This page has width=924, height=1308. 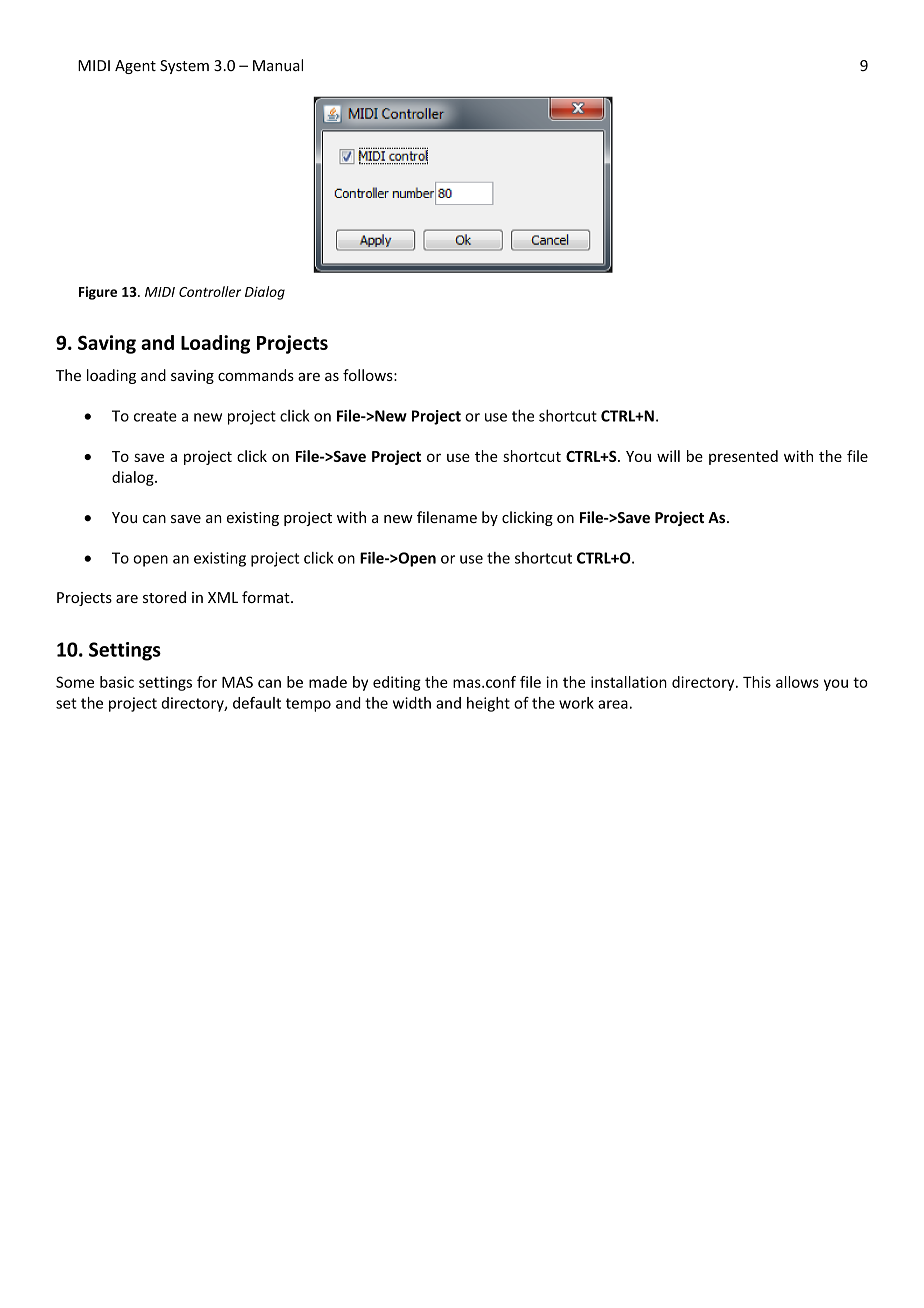 What do you see at coordinates (117, 682) in the page?
I see `basic` at bounding box center [117, 682].
